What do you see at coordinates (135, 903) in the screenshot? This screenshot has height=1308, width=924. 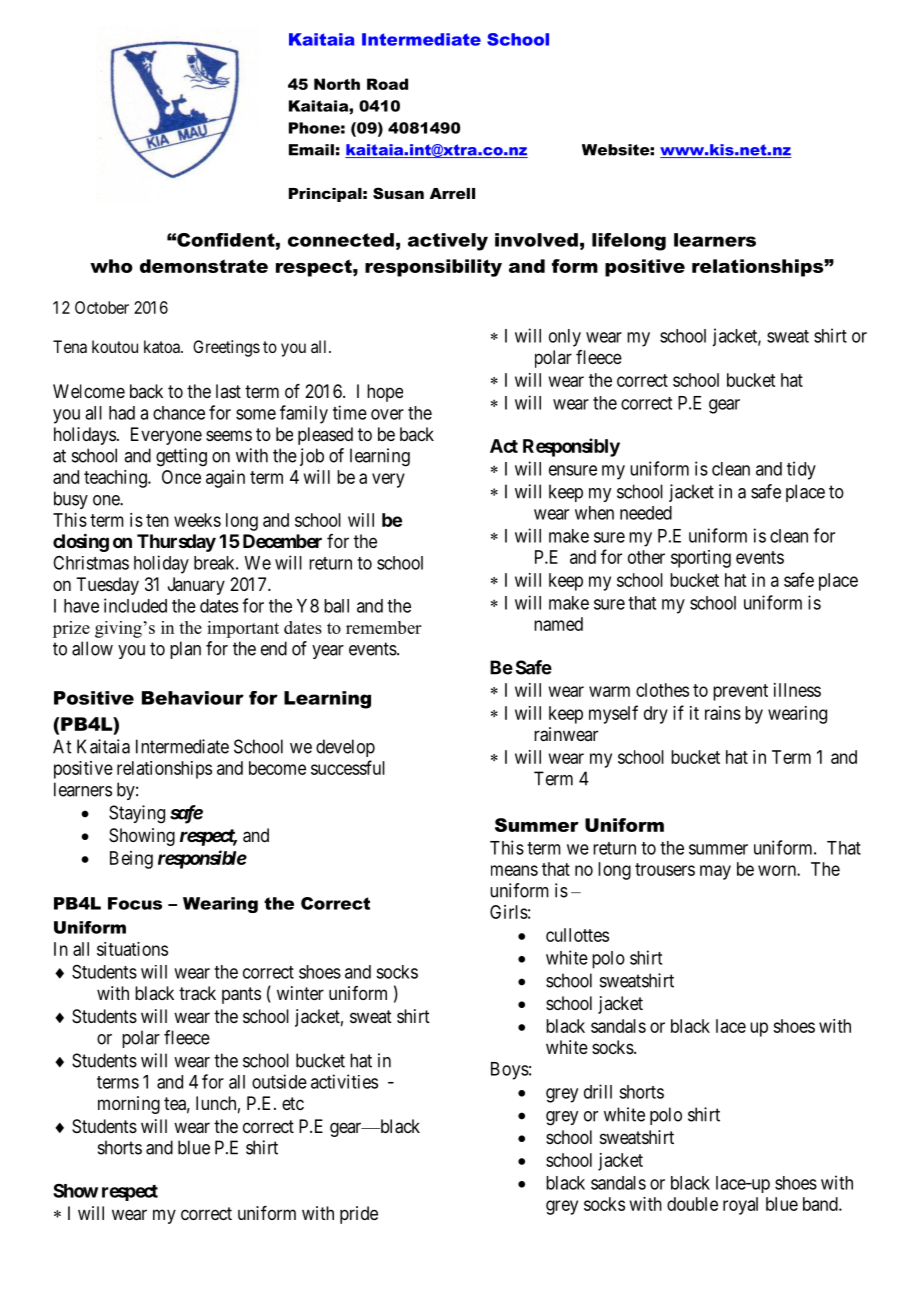 I see `Focus` at bounding box center [135, 903].
